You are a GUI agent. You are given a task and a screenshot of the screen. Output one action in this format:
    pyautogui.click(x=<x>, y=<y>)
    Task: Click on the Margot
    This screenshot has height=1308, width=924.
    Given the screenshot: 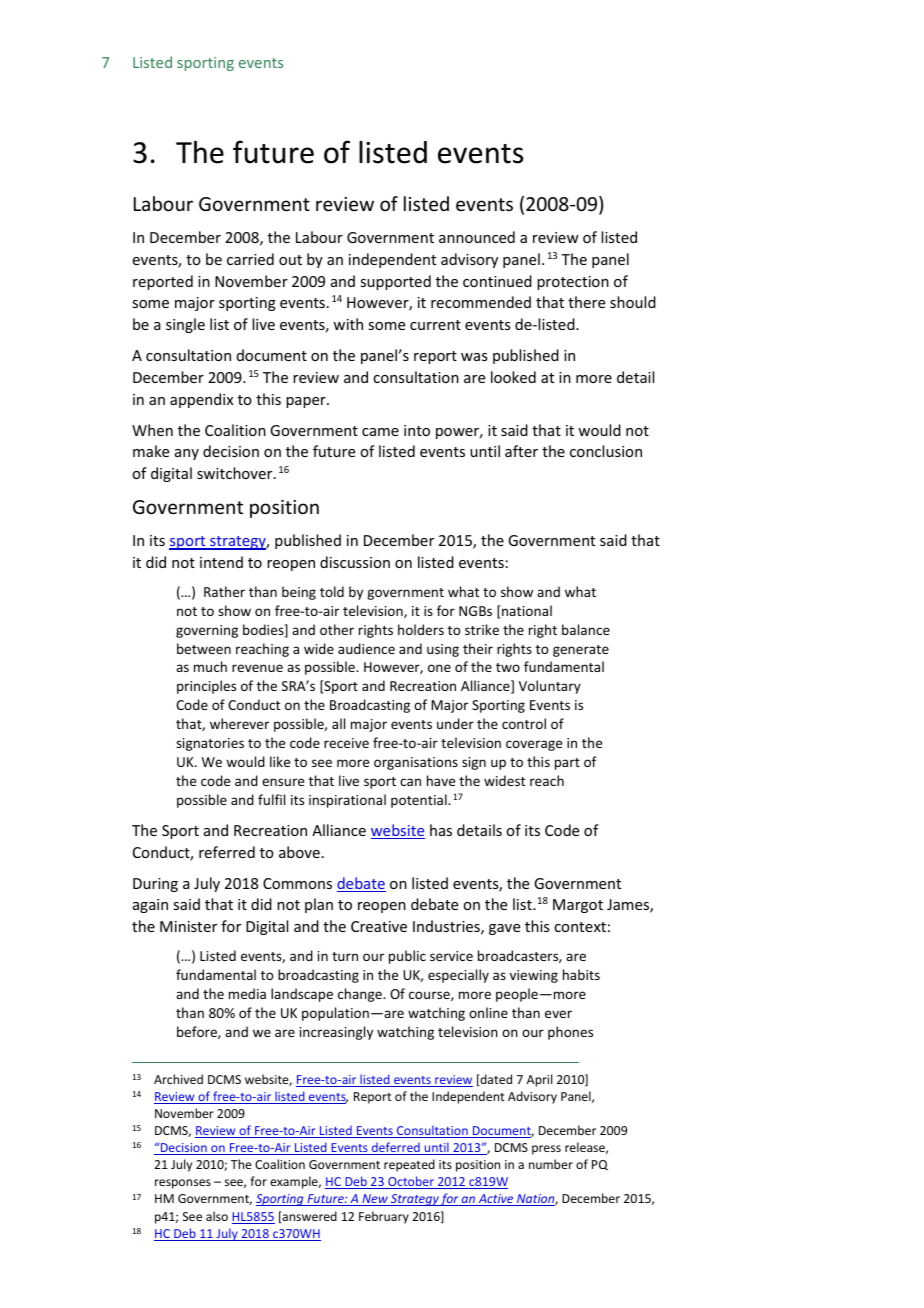 What is the action you would take?
    pyautogui.click(x=578, y=906)
